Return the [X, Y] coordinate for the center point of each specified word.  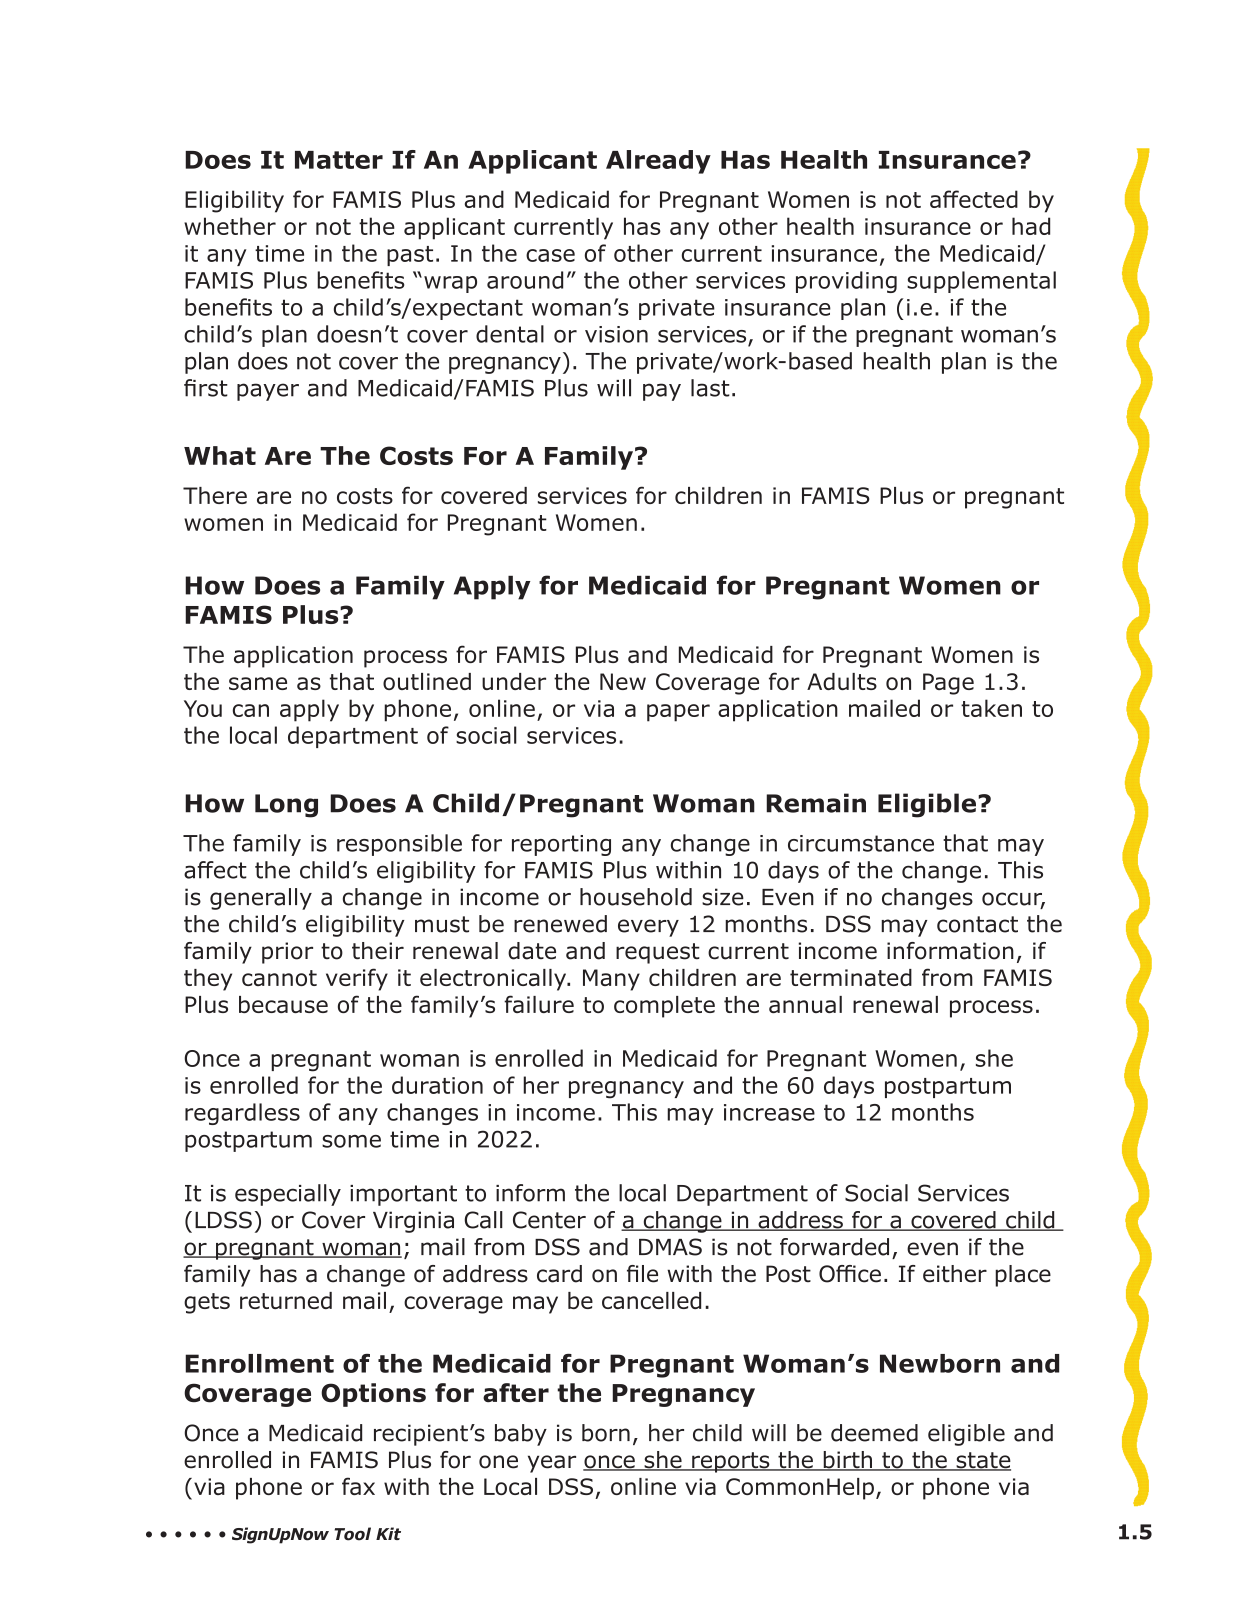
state [982, 1461]
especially [288, 1195]
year [552, 1464]
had [1031, 226]
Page [948, 684]
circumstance [861, 843]
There [215, 495]
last [710, 388]
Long [286, 806]
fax [358, 1486]
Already [658, 162]
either [955, 1274]
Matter [339, 160]
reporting [561, 845]
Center [549, 1220]
